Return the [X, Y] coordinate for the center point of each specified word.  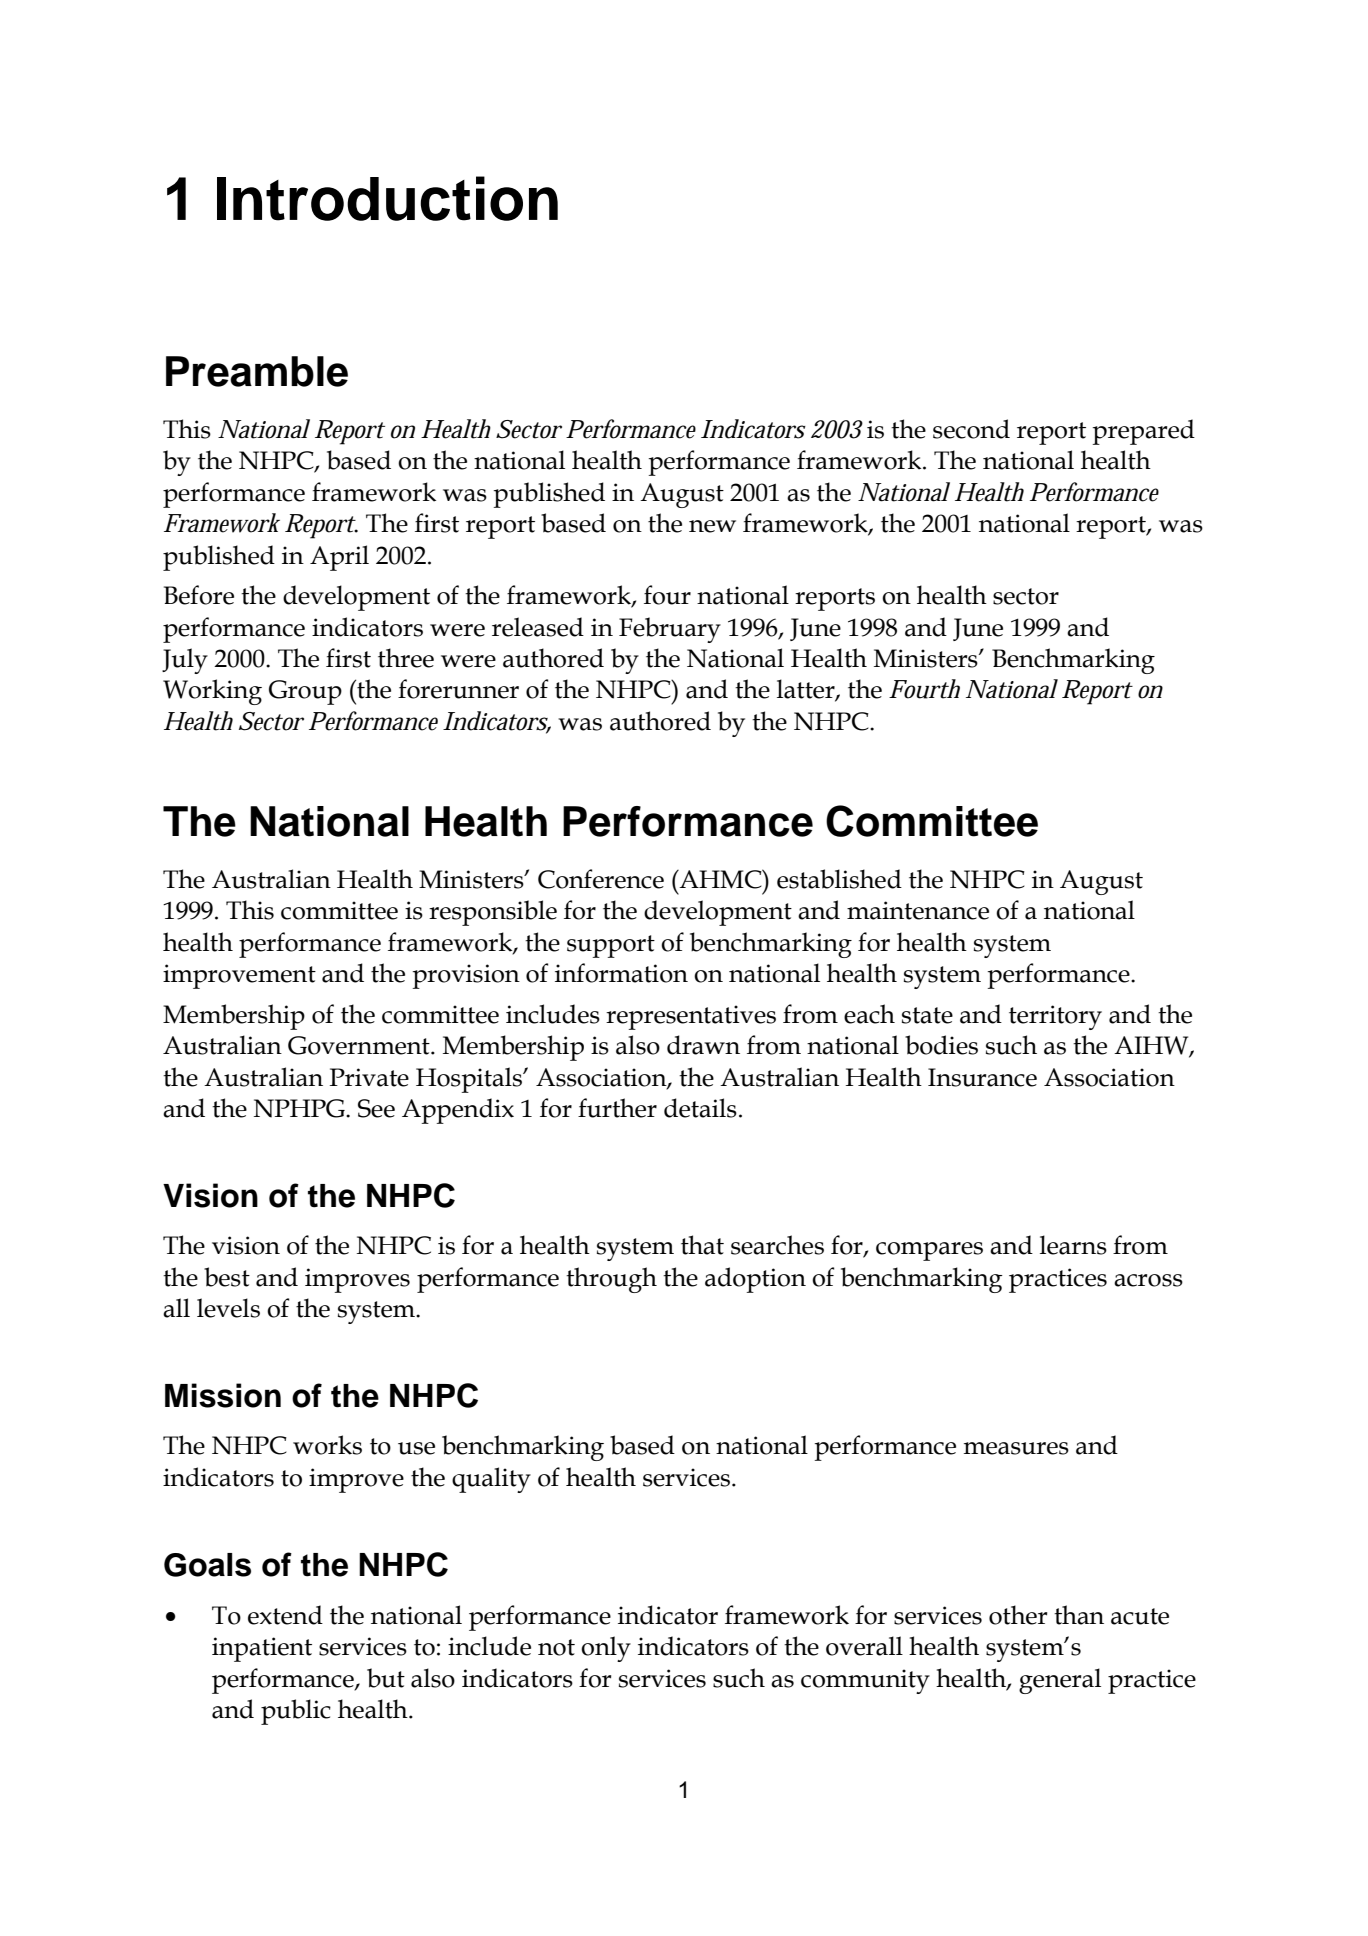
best [227, 1277]
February [670, 630]
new [712, 526]
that [702, 1245]
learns [1073, 1245]
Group [305, 692]
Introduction [387, 198]
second [971, 429]
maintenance [918, 910]
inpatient [262, 1649]
